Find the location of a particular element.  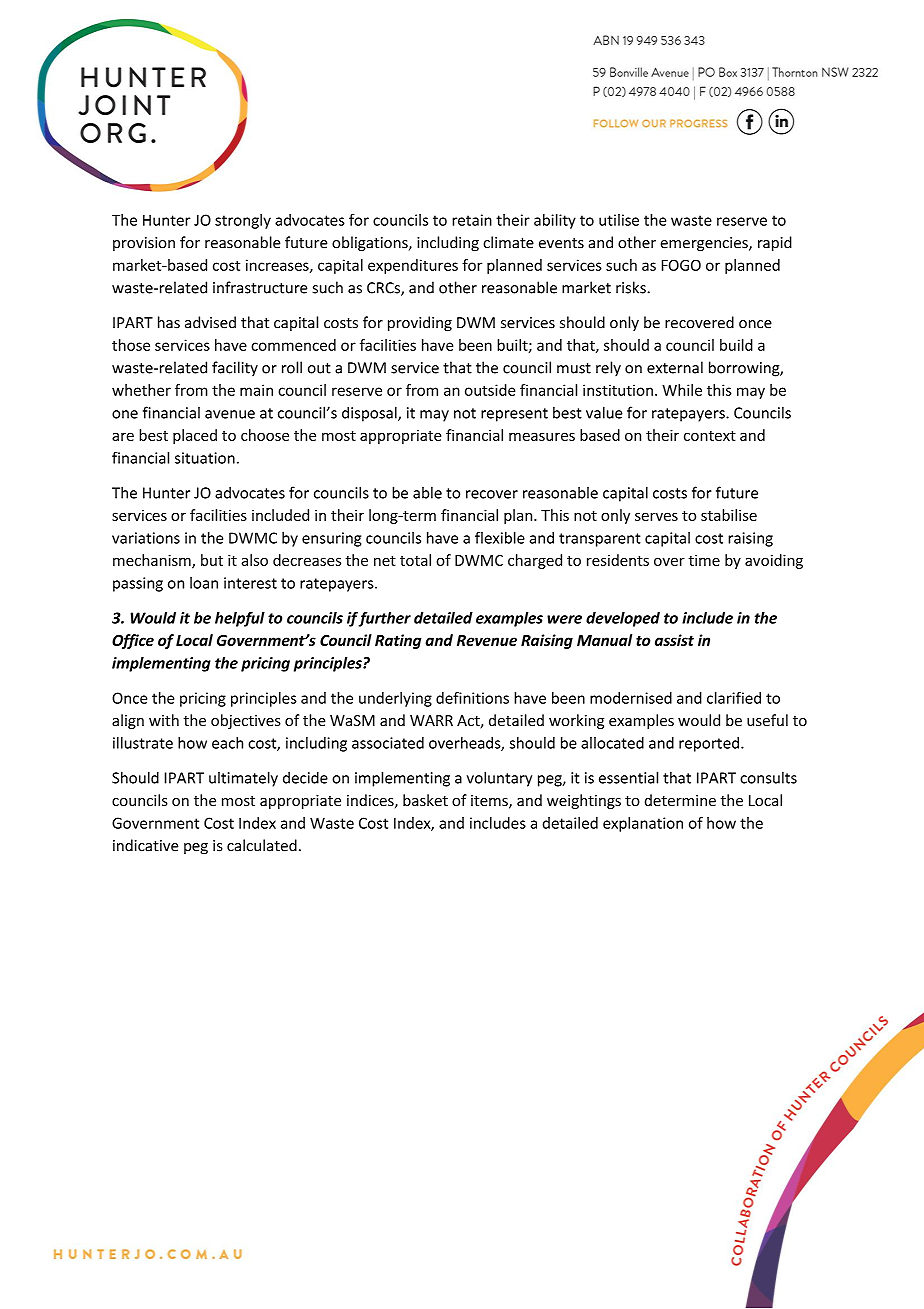

indicative is located at coordinates (146, 845).
